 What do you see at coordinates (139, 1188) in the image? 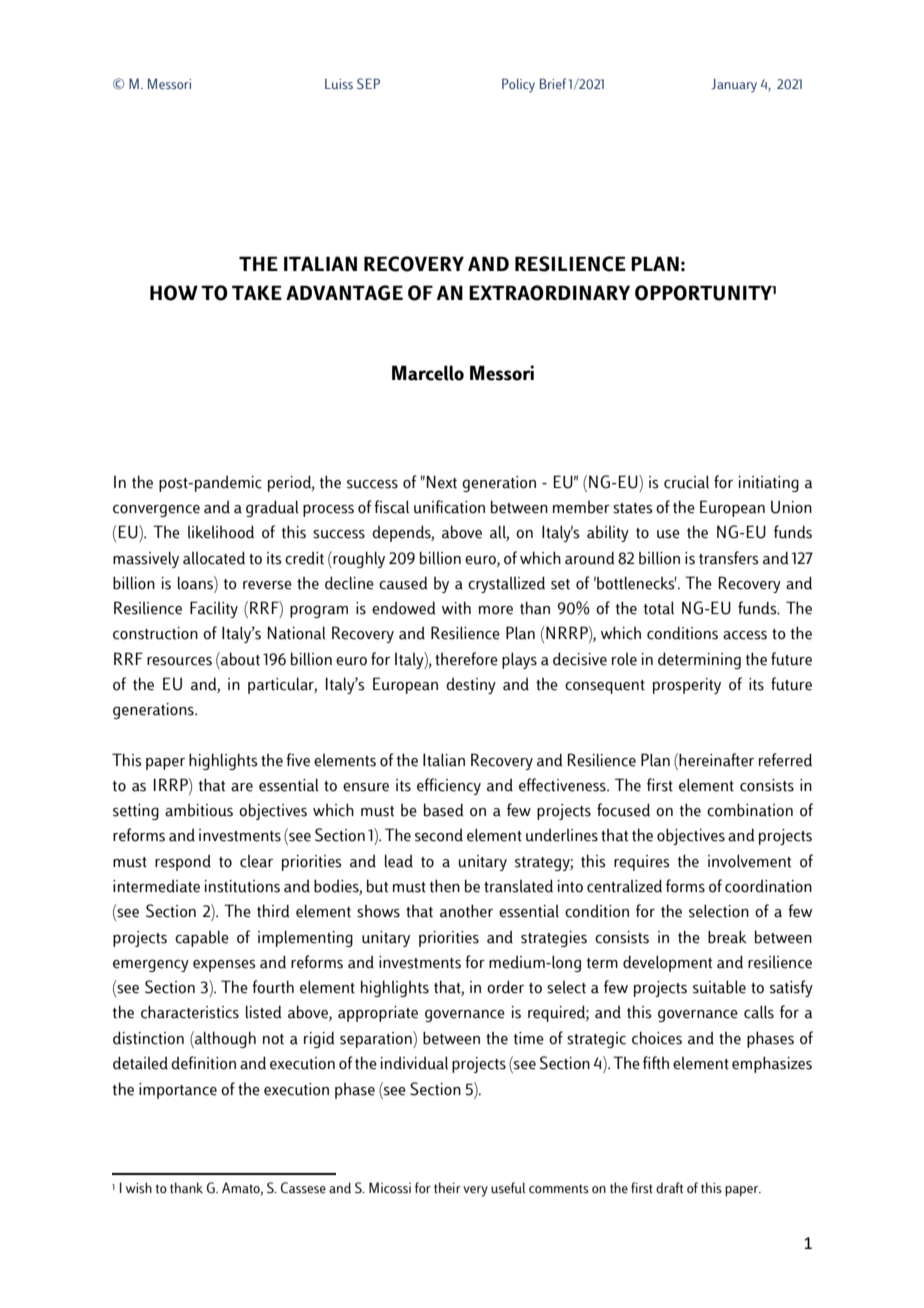
I see `wish` at bounding box center [139, 1188].
